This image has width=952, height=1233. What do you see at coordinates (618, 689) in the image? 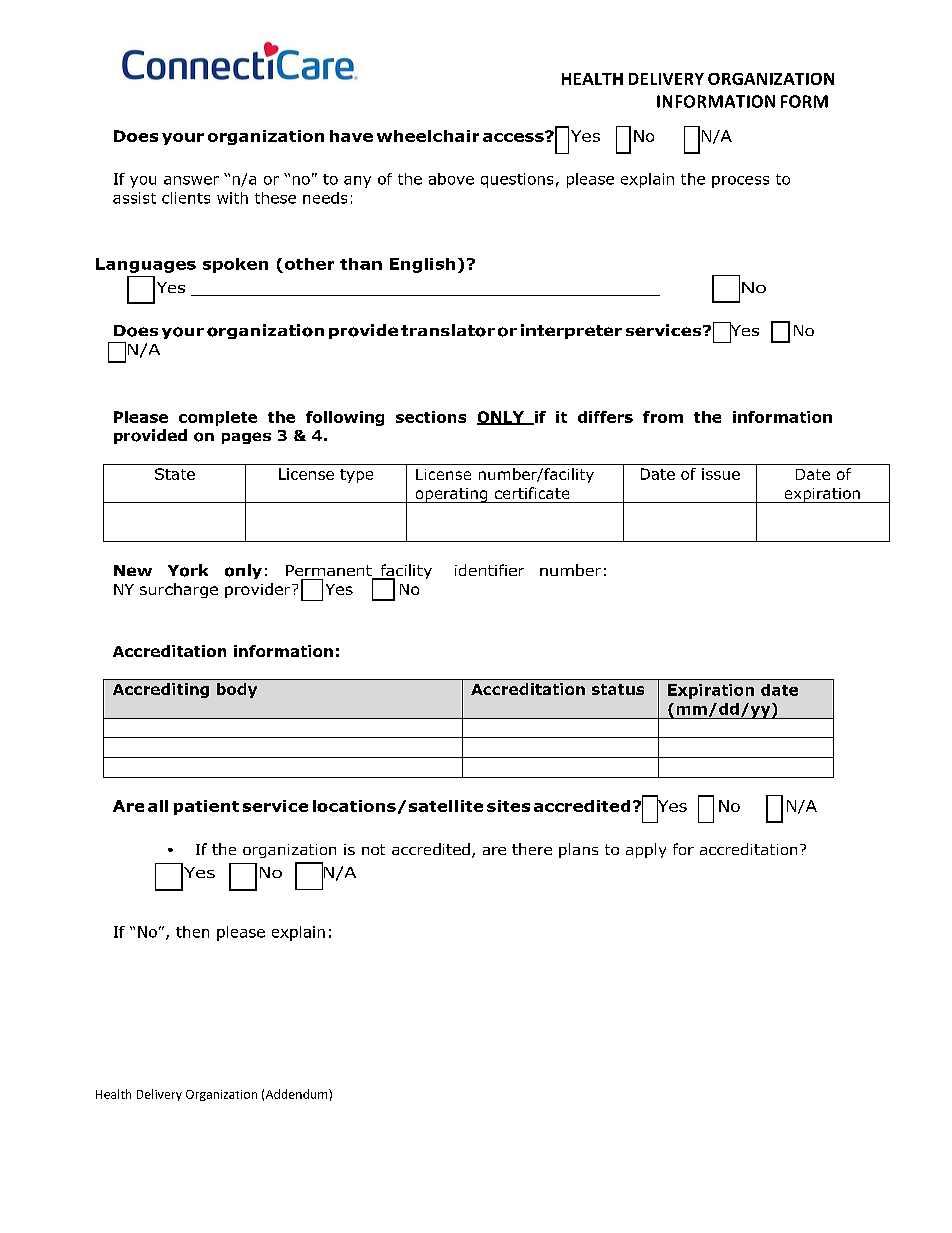
I see `status` at bounding box center [618, 689].
